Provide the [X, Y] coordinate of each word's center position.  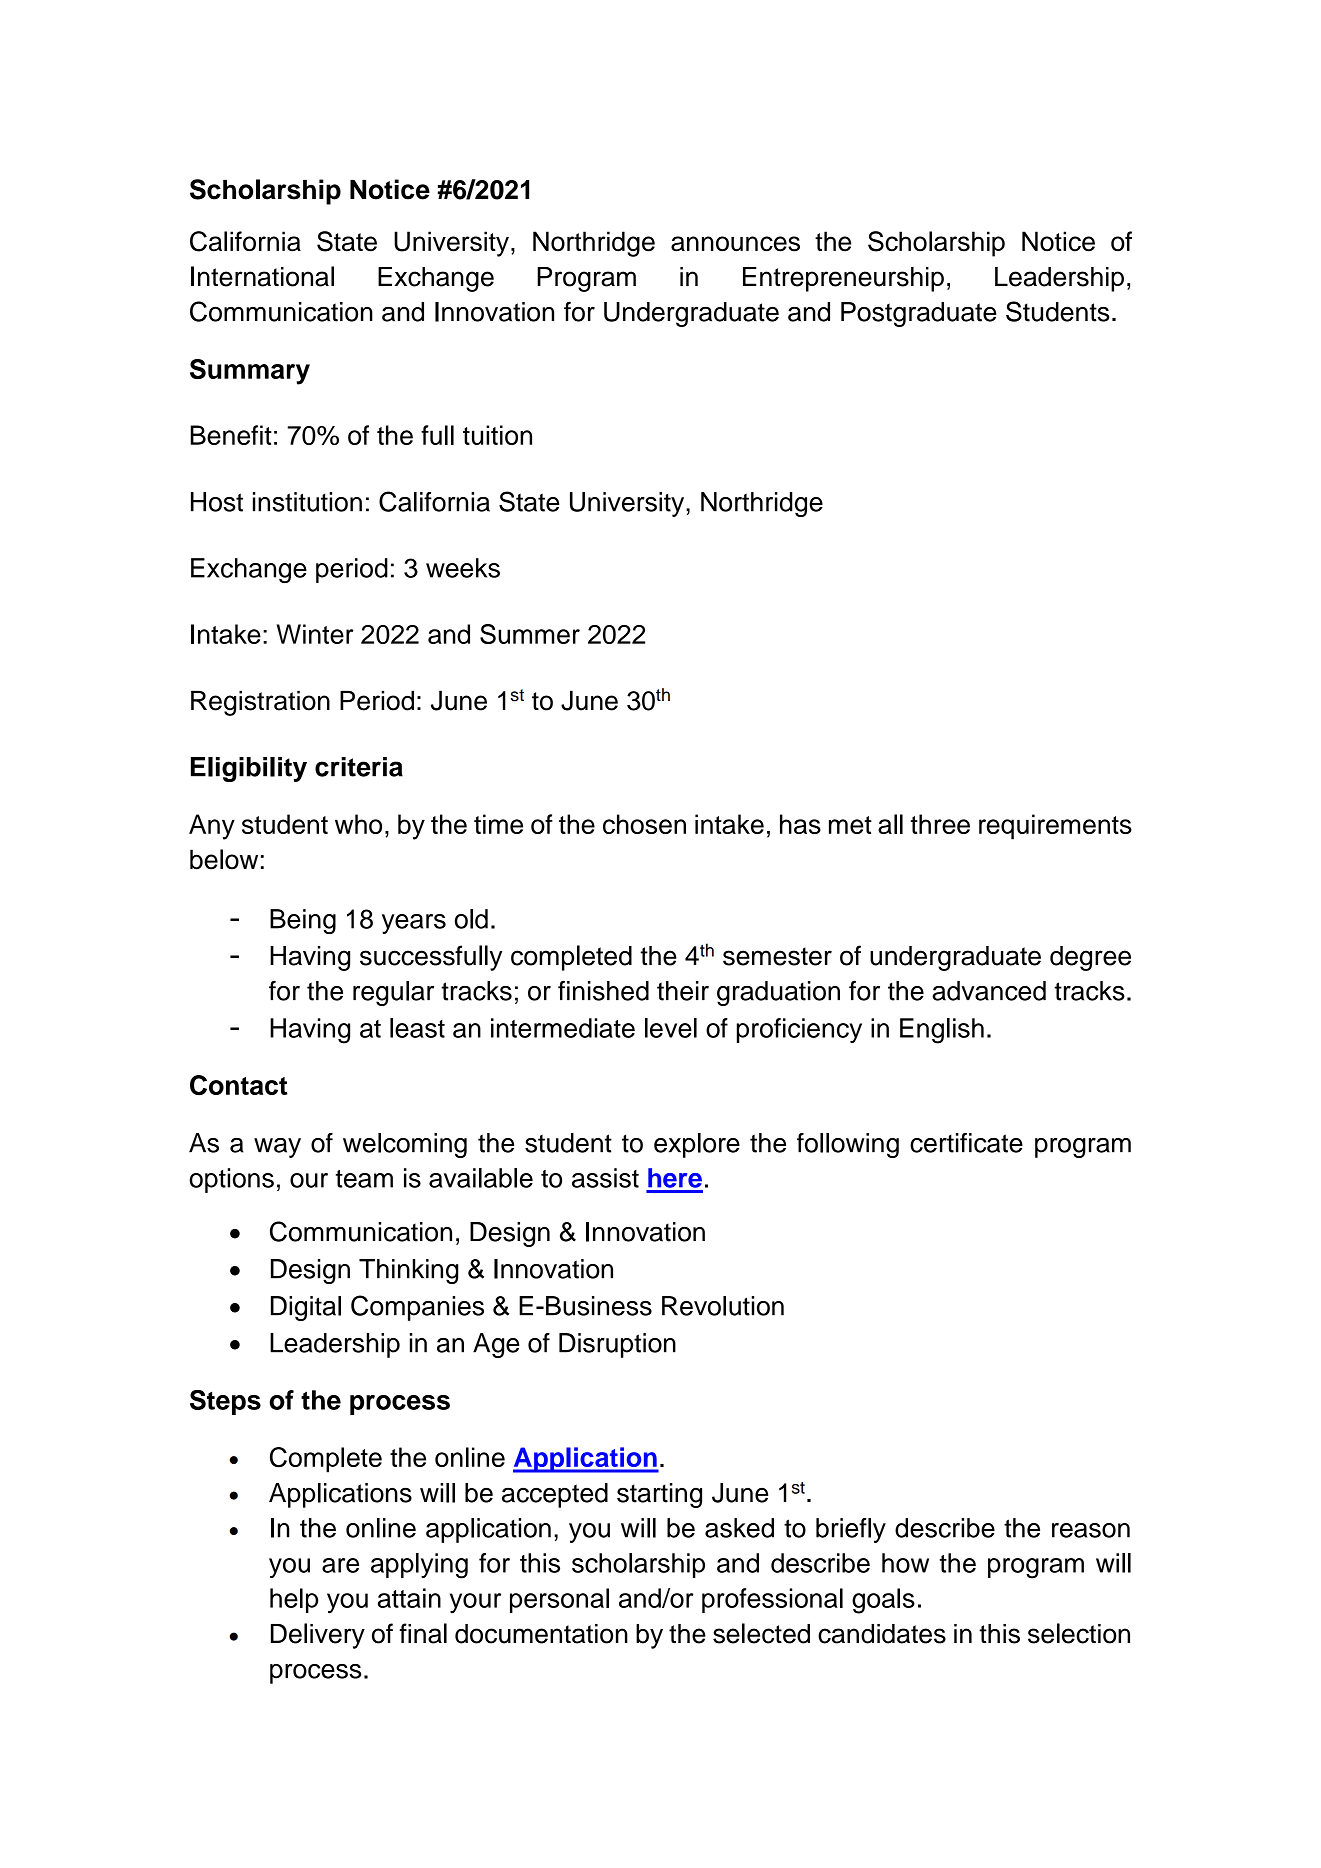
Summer [530, 634]
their [683, 991]
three [940, 824]
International [262, 276]
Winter [315, 634]
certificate [966, 1143]
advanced [989, 991]
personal [559, 1600]
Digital [306, 1308]
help [294, 1600]
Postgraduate [919, 314]
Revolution [723, 1306]
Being [303, 921]
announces [735, 244]
